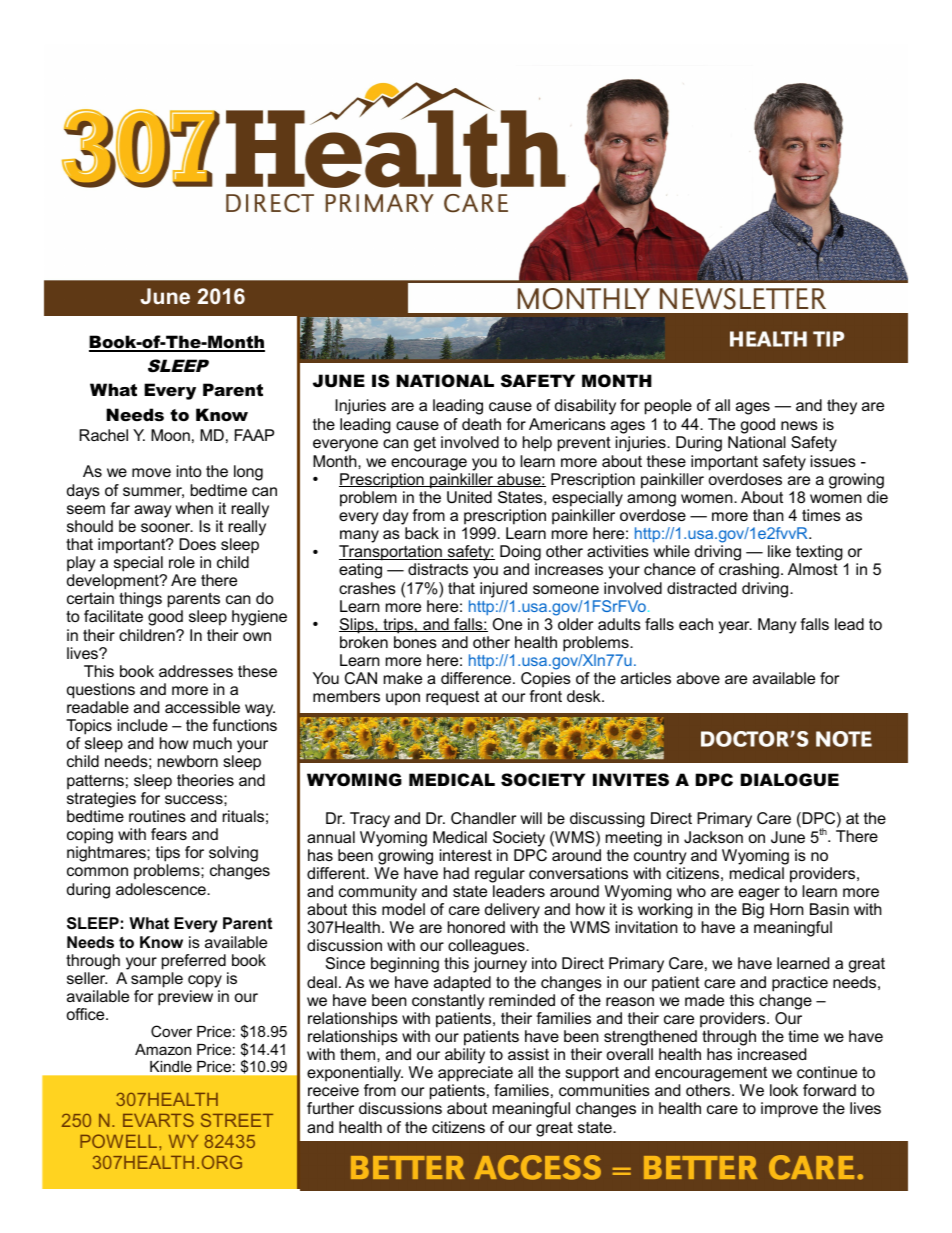 The height and width of the image is (1233, 952). Describe the element at coordinates (481, 424) in the image. I see `death` at that location.
